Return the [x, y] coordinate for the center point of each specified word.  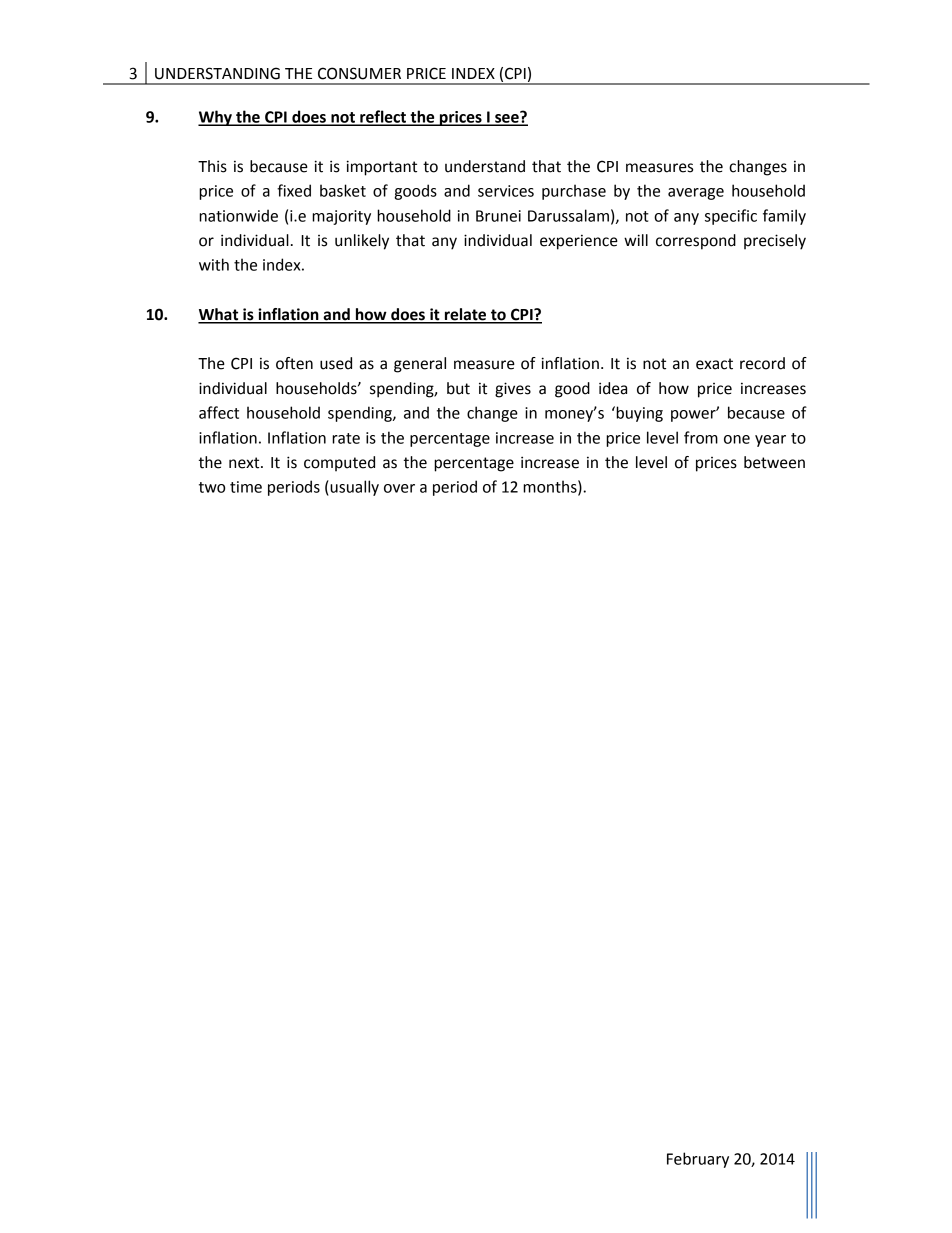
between [774, 462]
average [696, 194]
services [506, 191]
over [399, 488]
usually [353, 488]
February [698, 1160]
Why [216, 118]
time [246, 487]
